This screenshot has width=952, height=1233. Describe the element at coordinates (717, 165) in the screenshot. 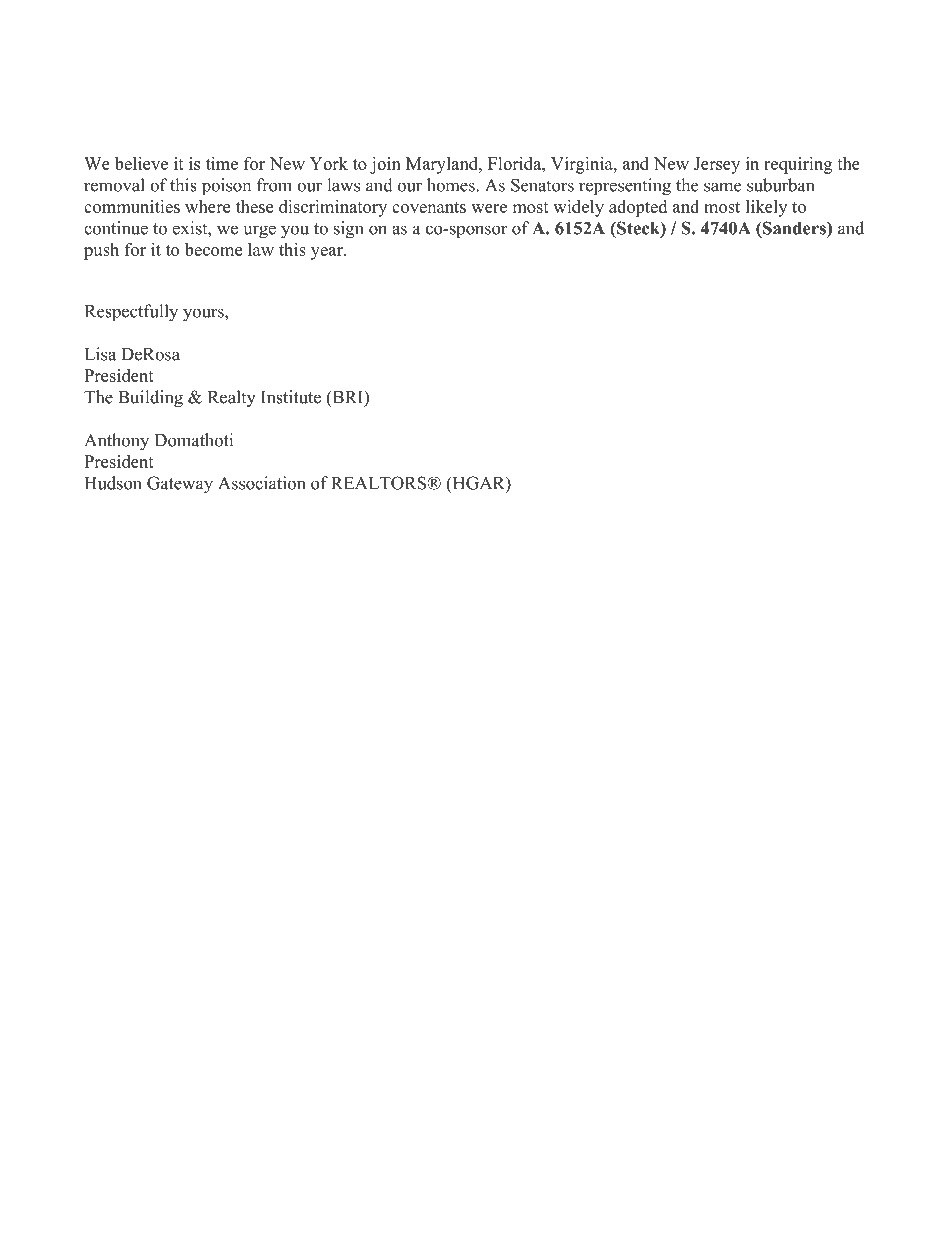

I see `Jersey` at that location.
